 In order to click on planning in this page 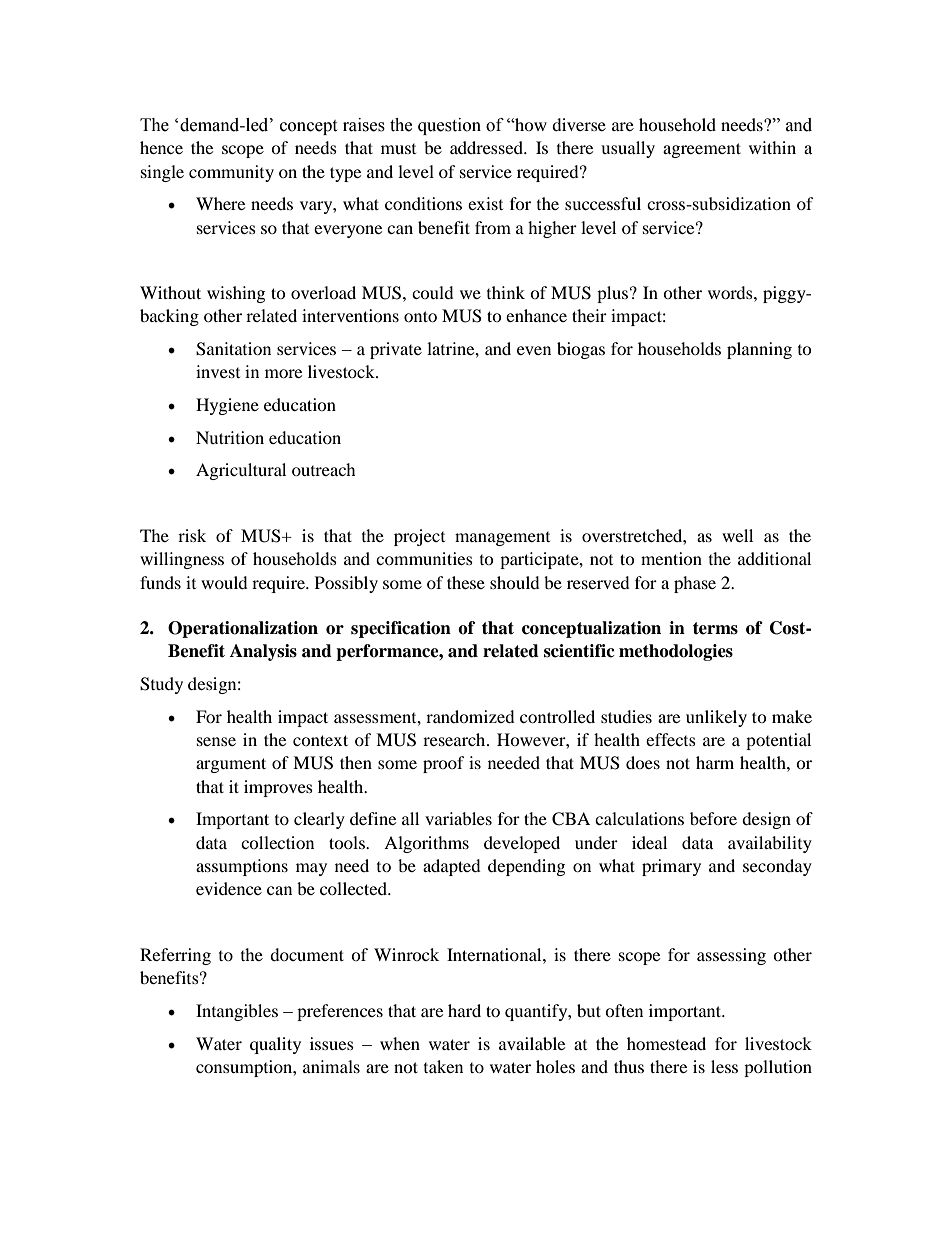, I will do `click(759, 350)`.
